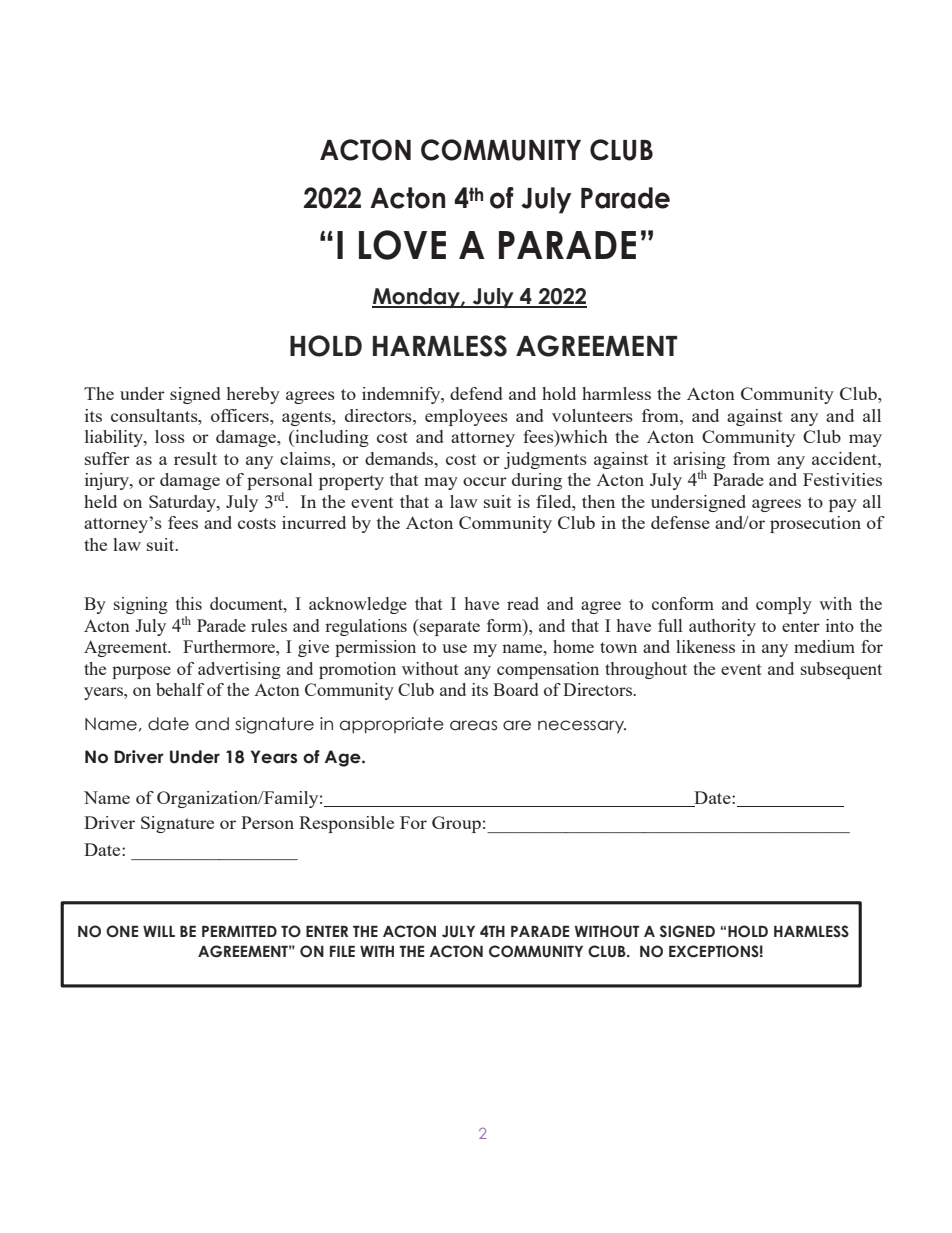  What do you see at coordinates (523, 603) in the document?
I see `read` at bounding box center [523, 603].
